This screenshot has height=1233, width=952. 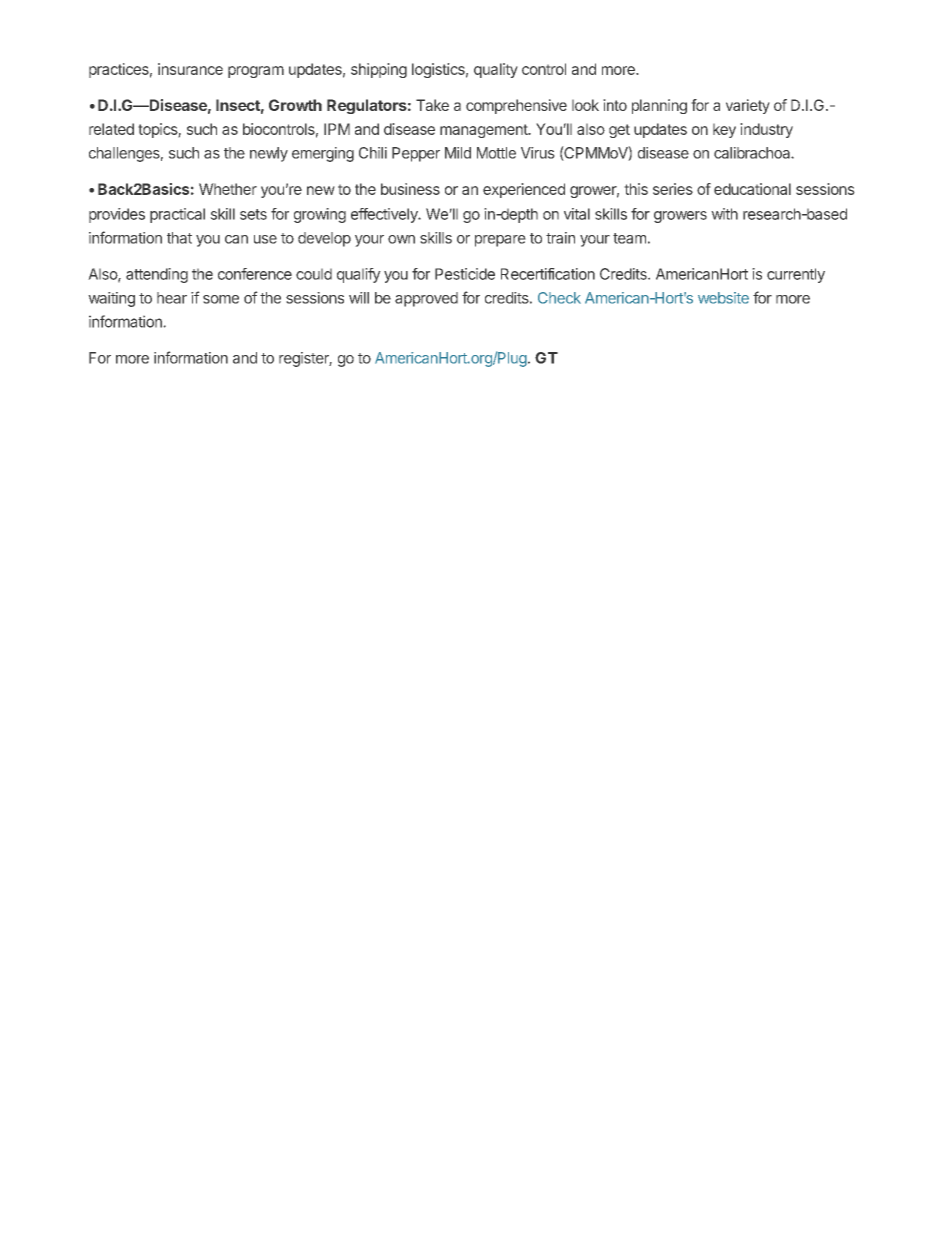 What do you see at coordinates (190, 69) in the screenshot?
I see `insurance` at bounding box center [190, 69].
